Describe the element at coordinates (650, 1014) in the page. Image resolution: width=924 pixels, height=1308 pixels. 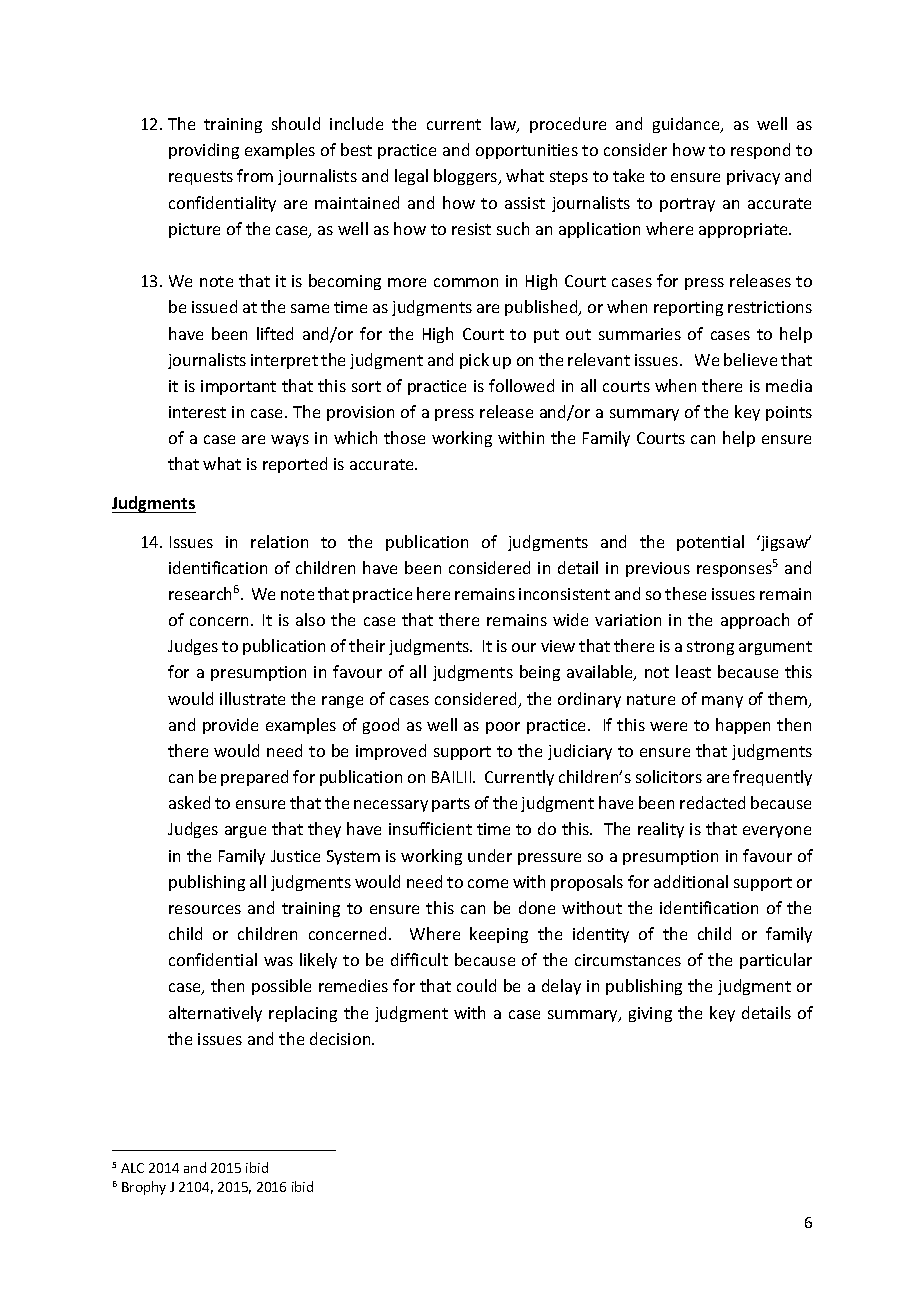
I see `giving` at that location.
